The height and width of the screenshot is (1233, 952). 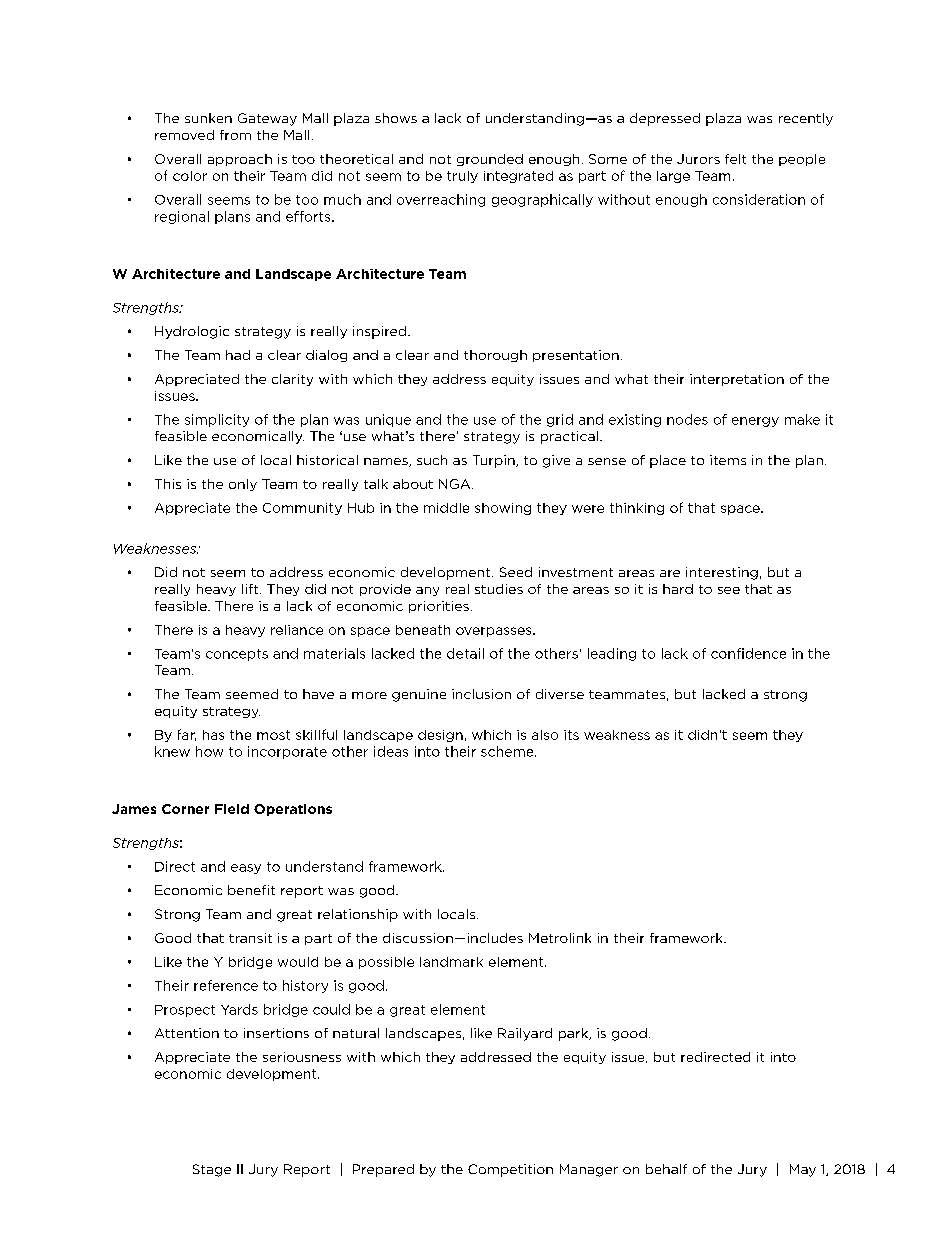 I want to click on felt, so click(x=735, y=159).
